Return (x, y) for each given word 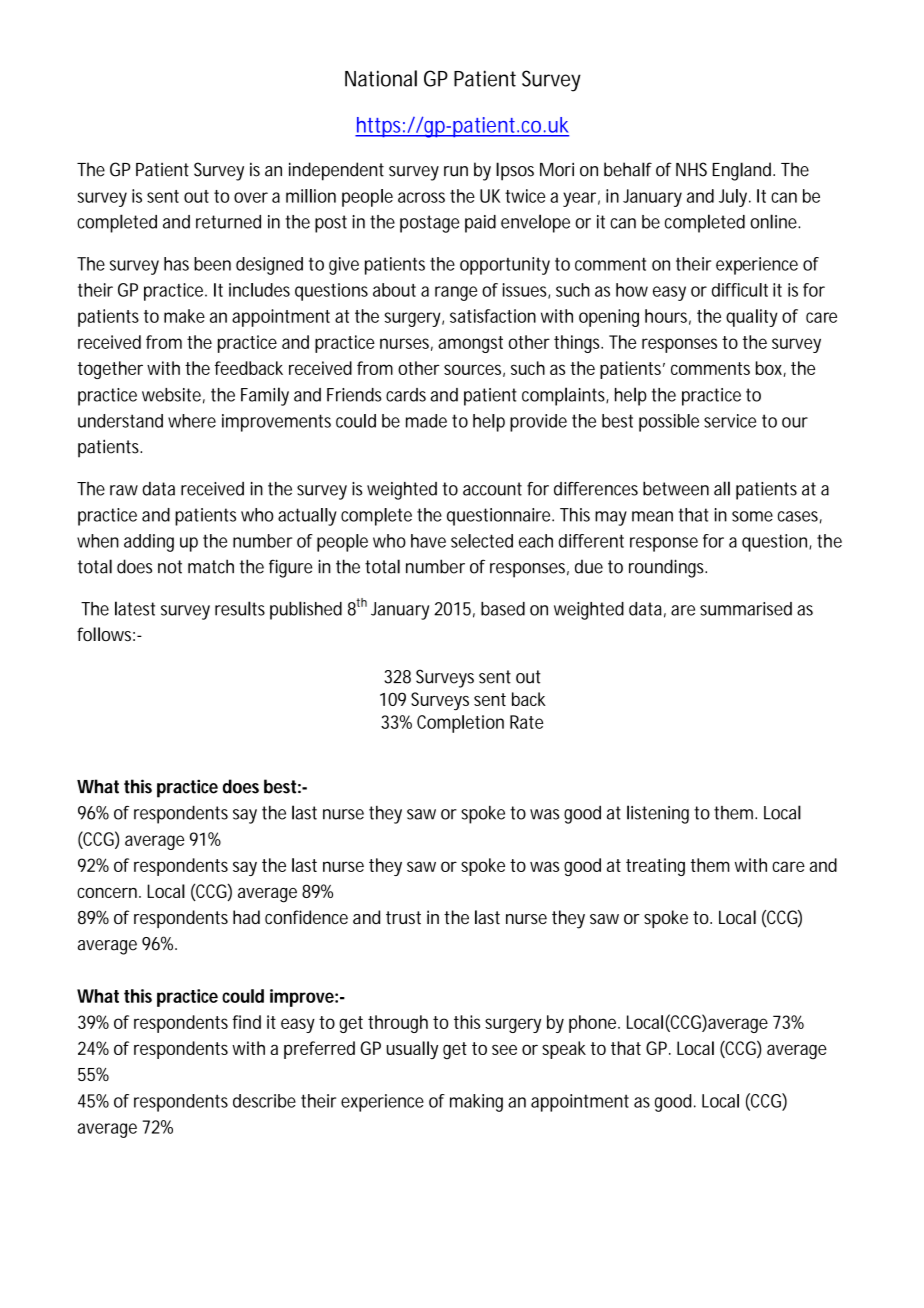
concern (108, 893)
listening (658, 814)
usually (412, 1050)
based (503, 609)
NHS (691, 169)
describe (264, 1101)
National (381, 78)
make (184, 316)
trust (403, 917)
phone (594, 1024)
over (251, 197)
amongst (470, 344)
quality (752, 318)
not (170, 567)
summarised (746, 609)
